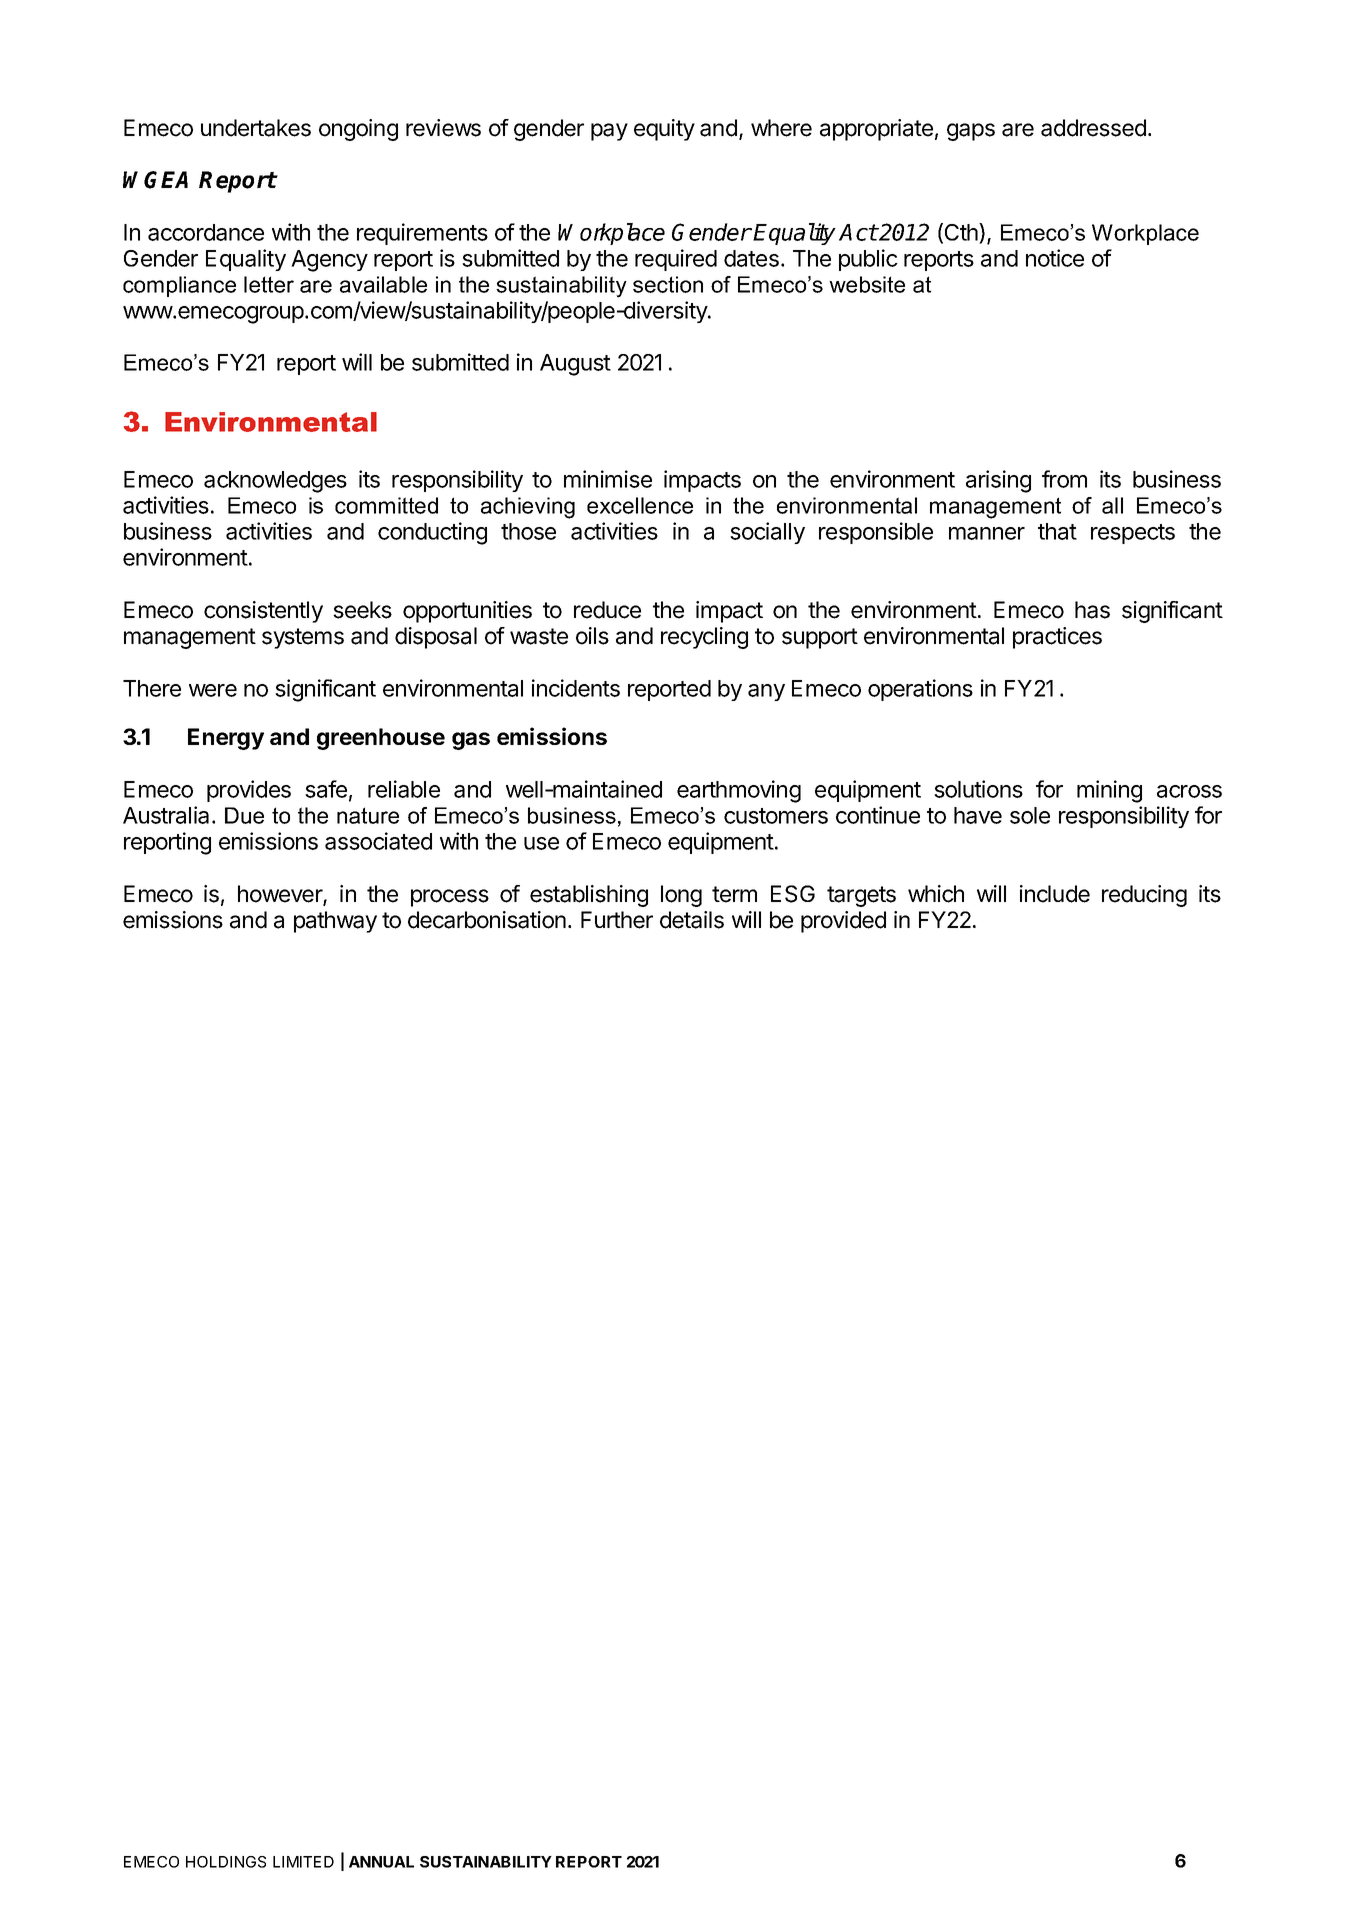 Image resolution: width=1351 pixels, height=1911 pixels. I want to click on ANNUAL, so click(381, 1862).
